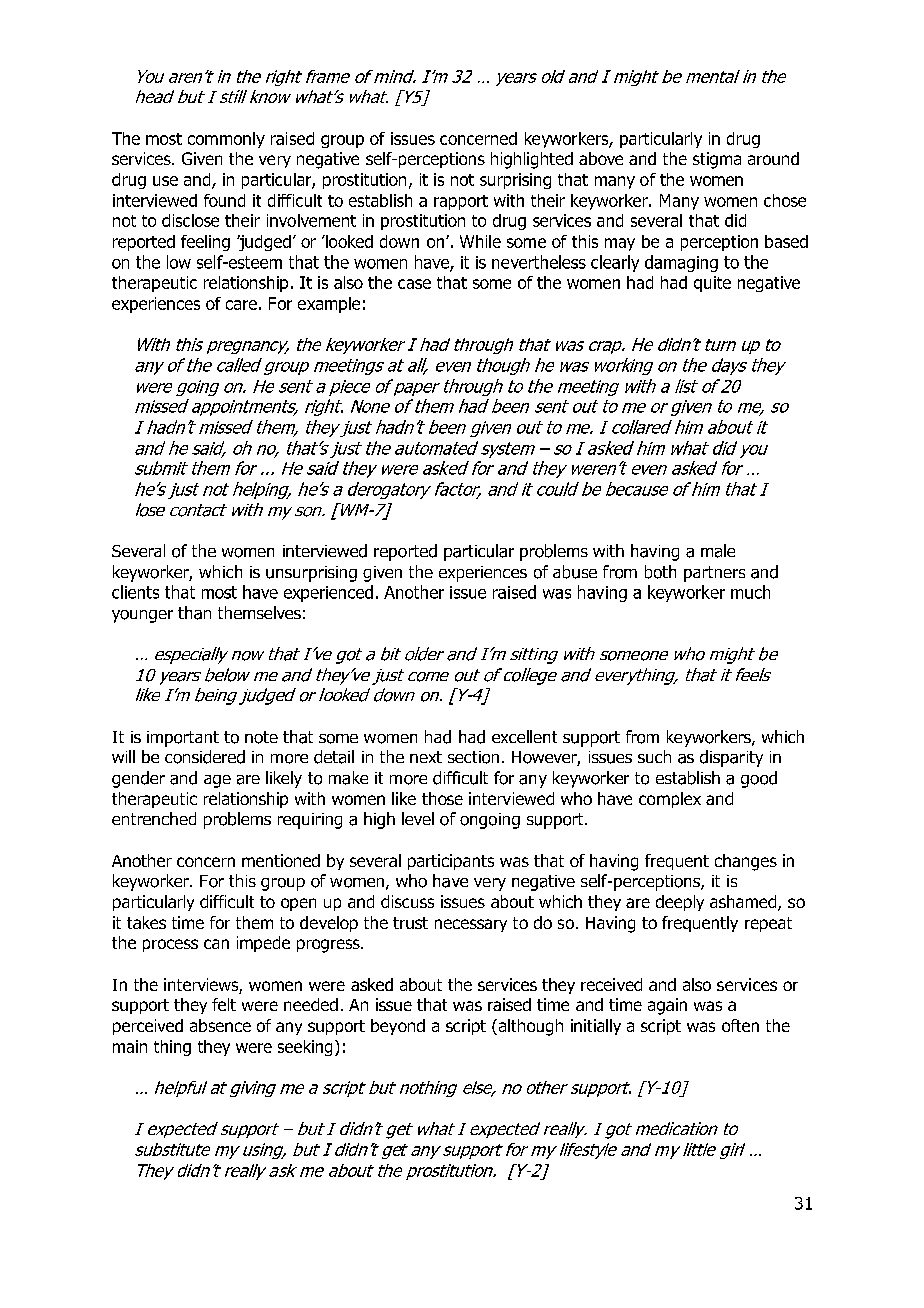  I want to click on absence, so click(220, 1025).
